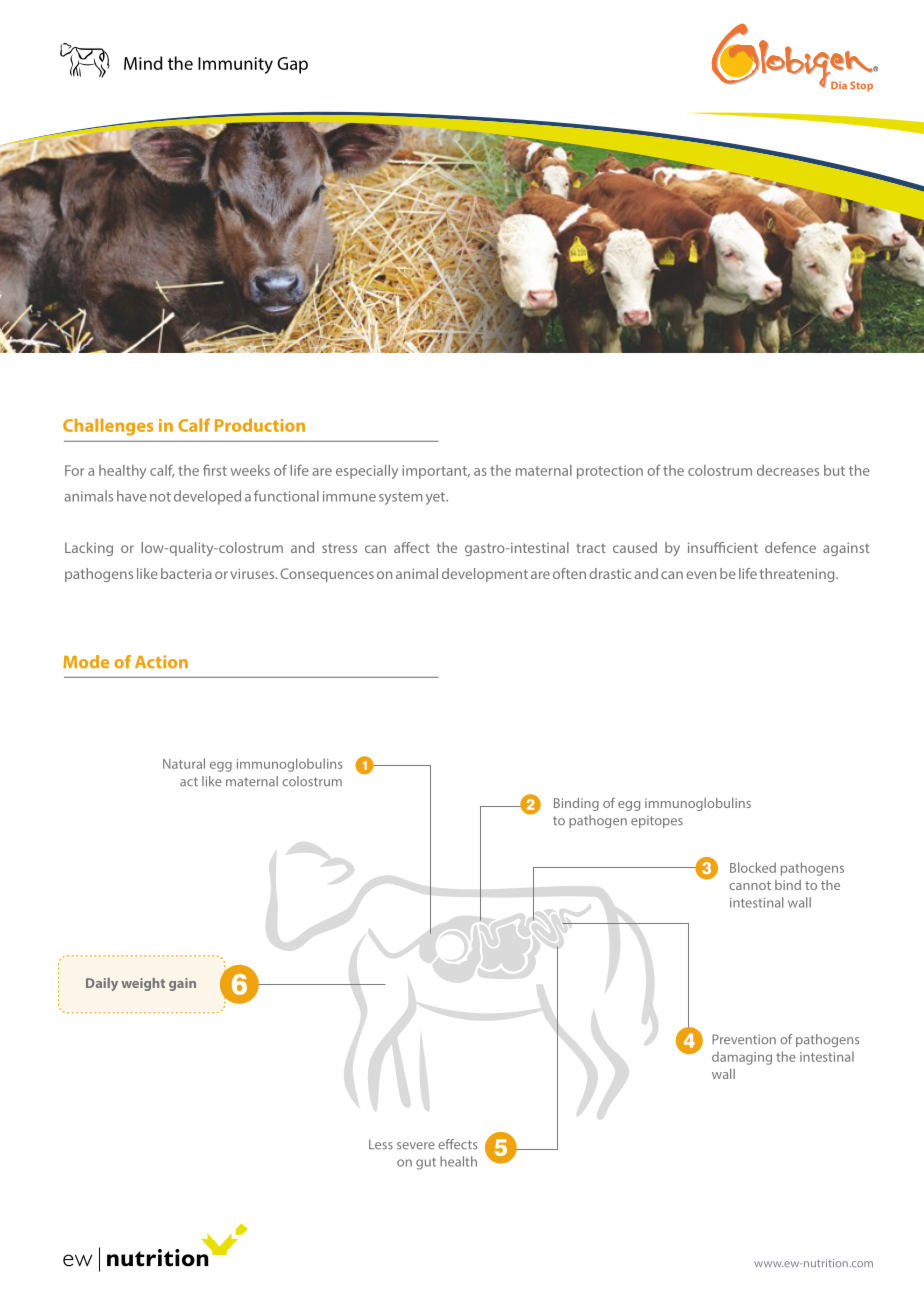  I want to click on decreases, so click(788, 470).
